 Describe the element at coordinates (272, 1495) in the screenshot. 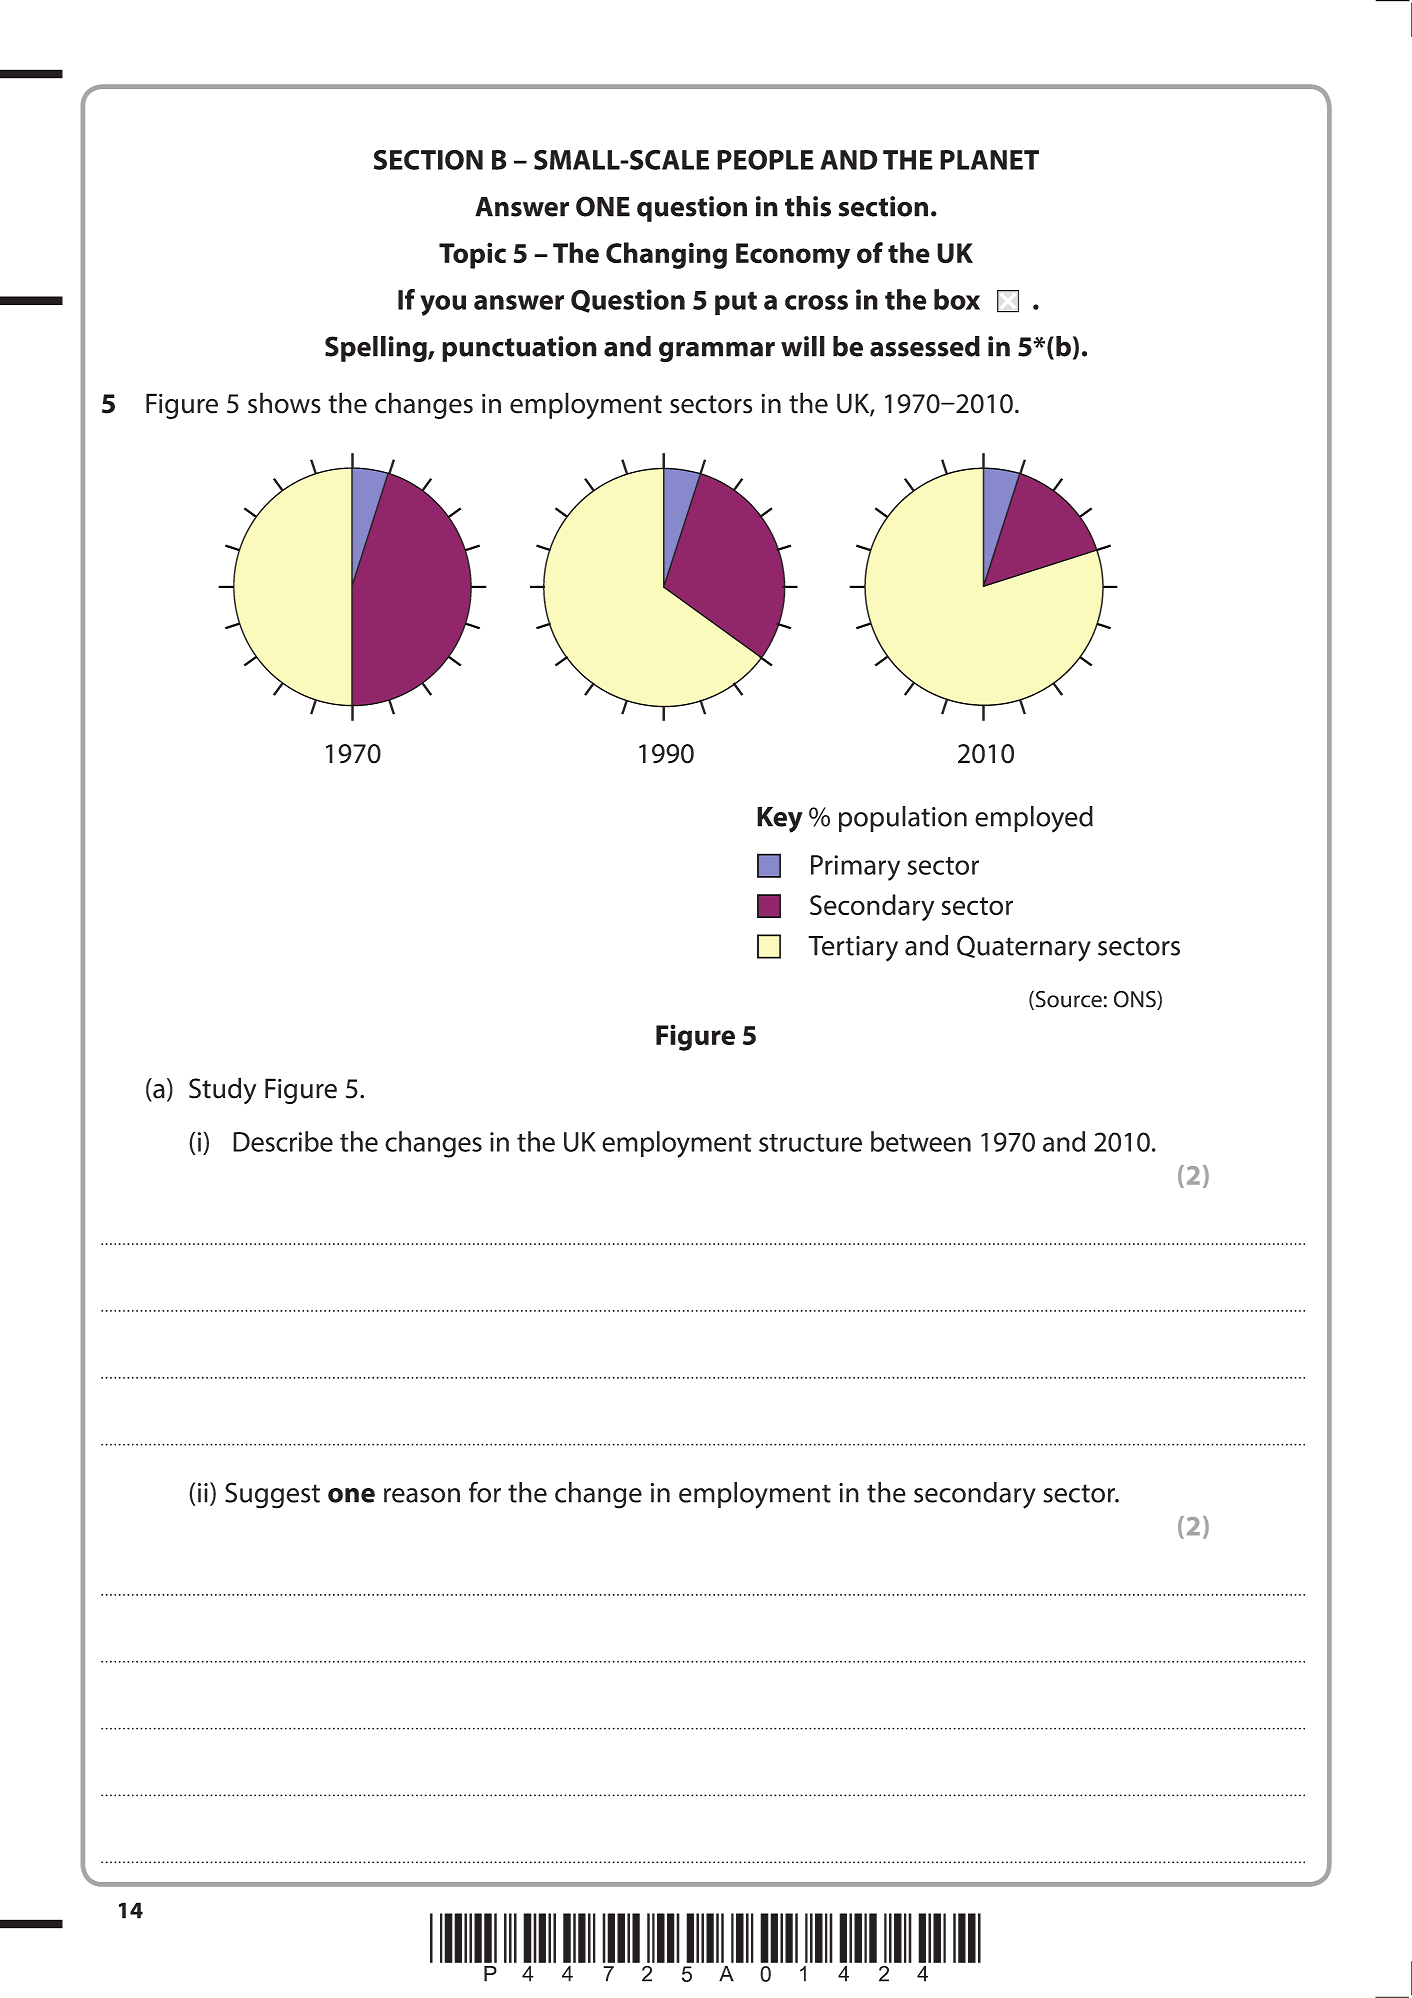

I see `Suggest` at that location.
